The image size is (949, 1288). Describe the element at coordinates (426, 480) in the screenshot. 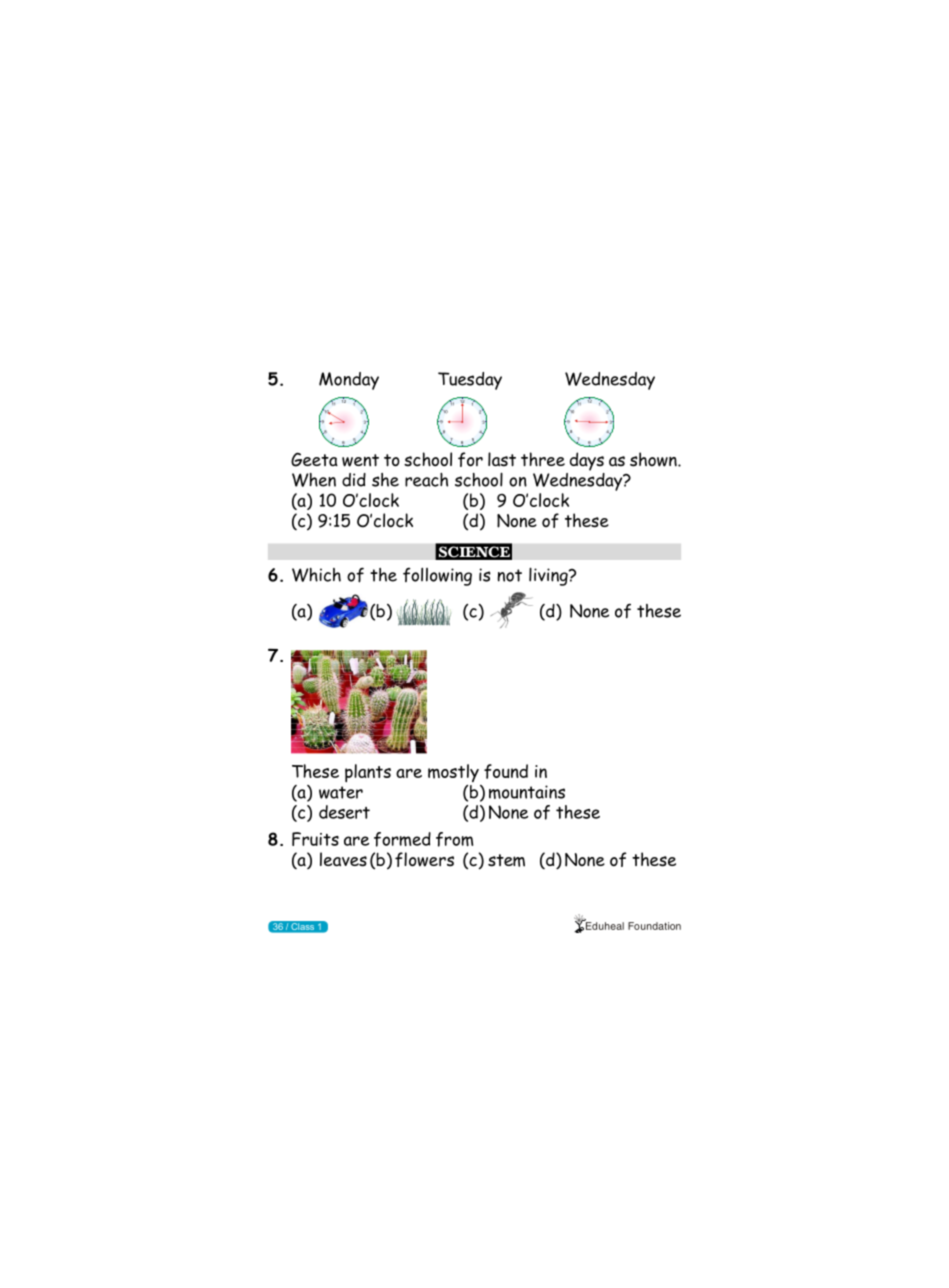

I see `reach` at that location.
